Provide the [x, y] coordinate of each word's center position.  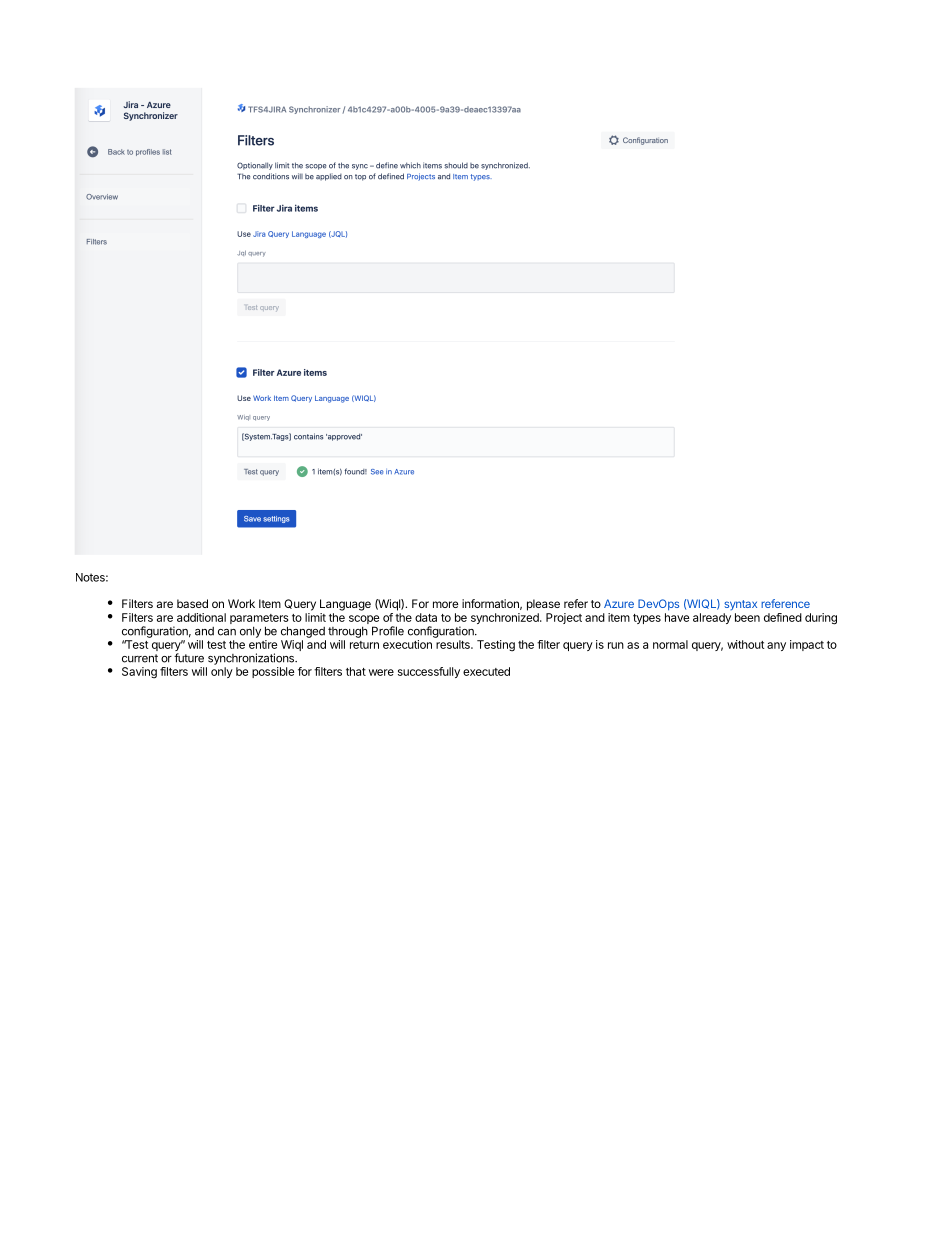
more [445, 604]
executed [486, 671]
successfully [429, 672]
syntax [740, 605]
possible [273, 672]
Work [241, 603]
